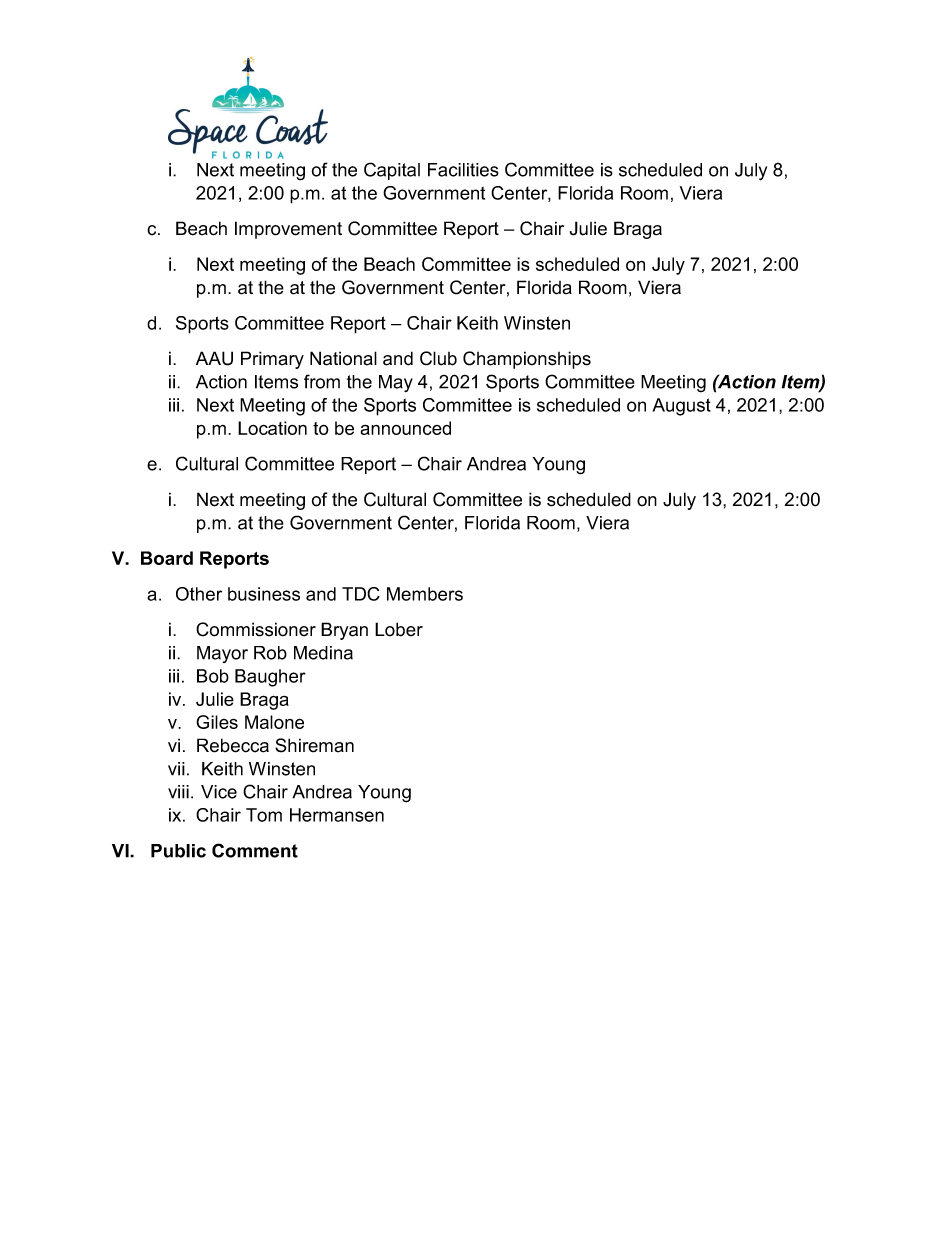 The height and width of the page is (1233, 952). I want to click on announced, so click(405, 428).
